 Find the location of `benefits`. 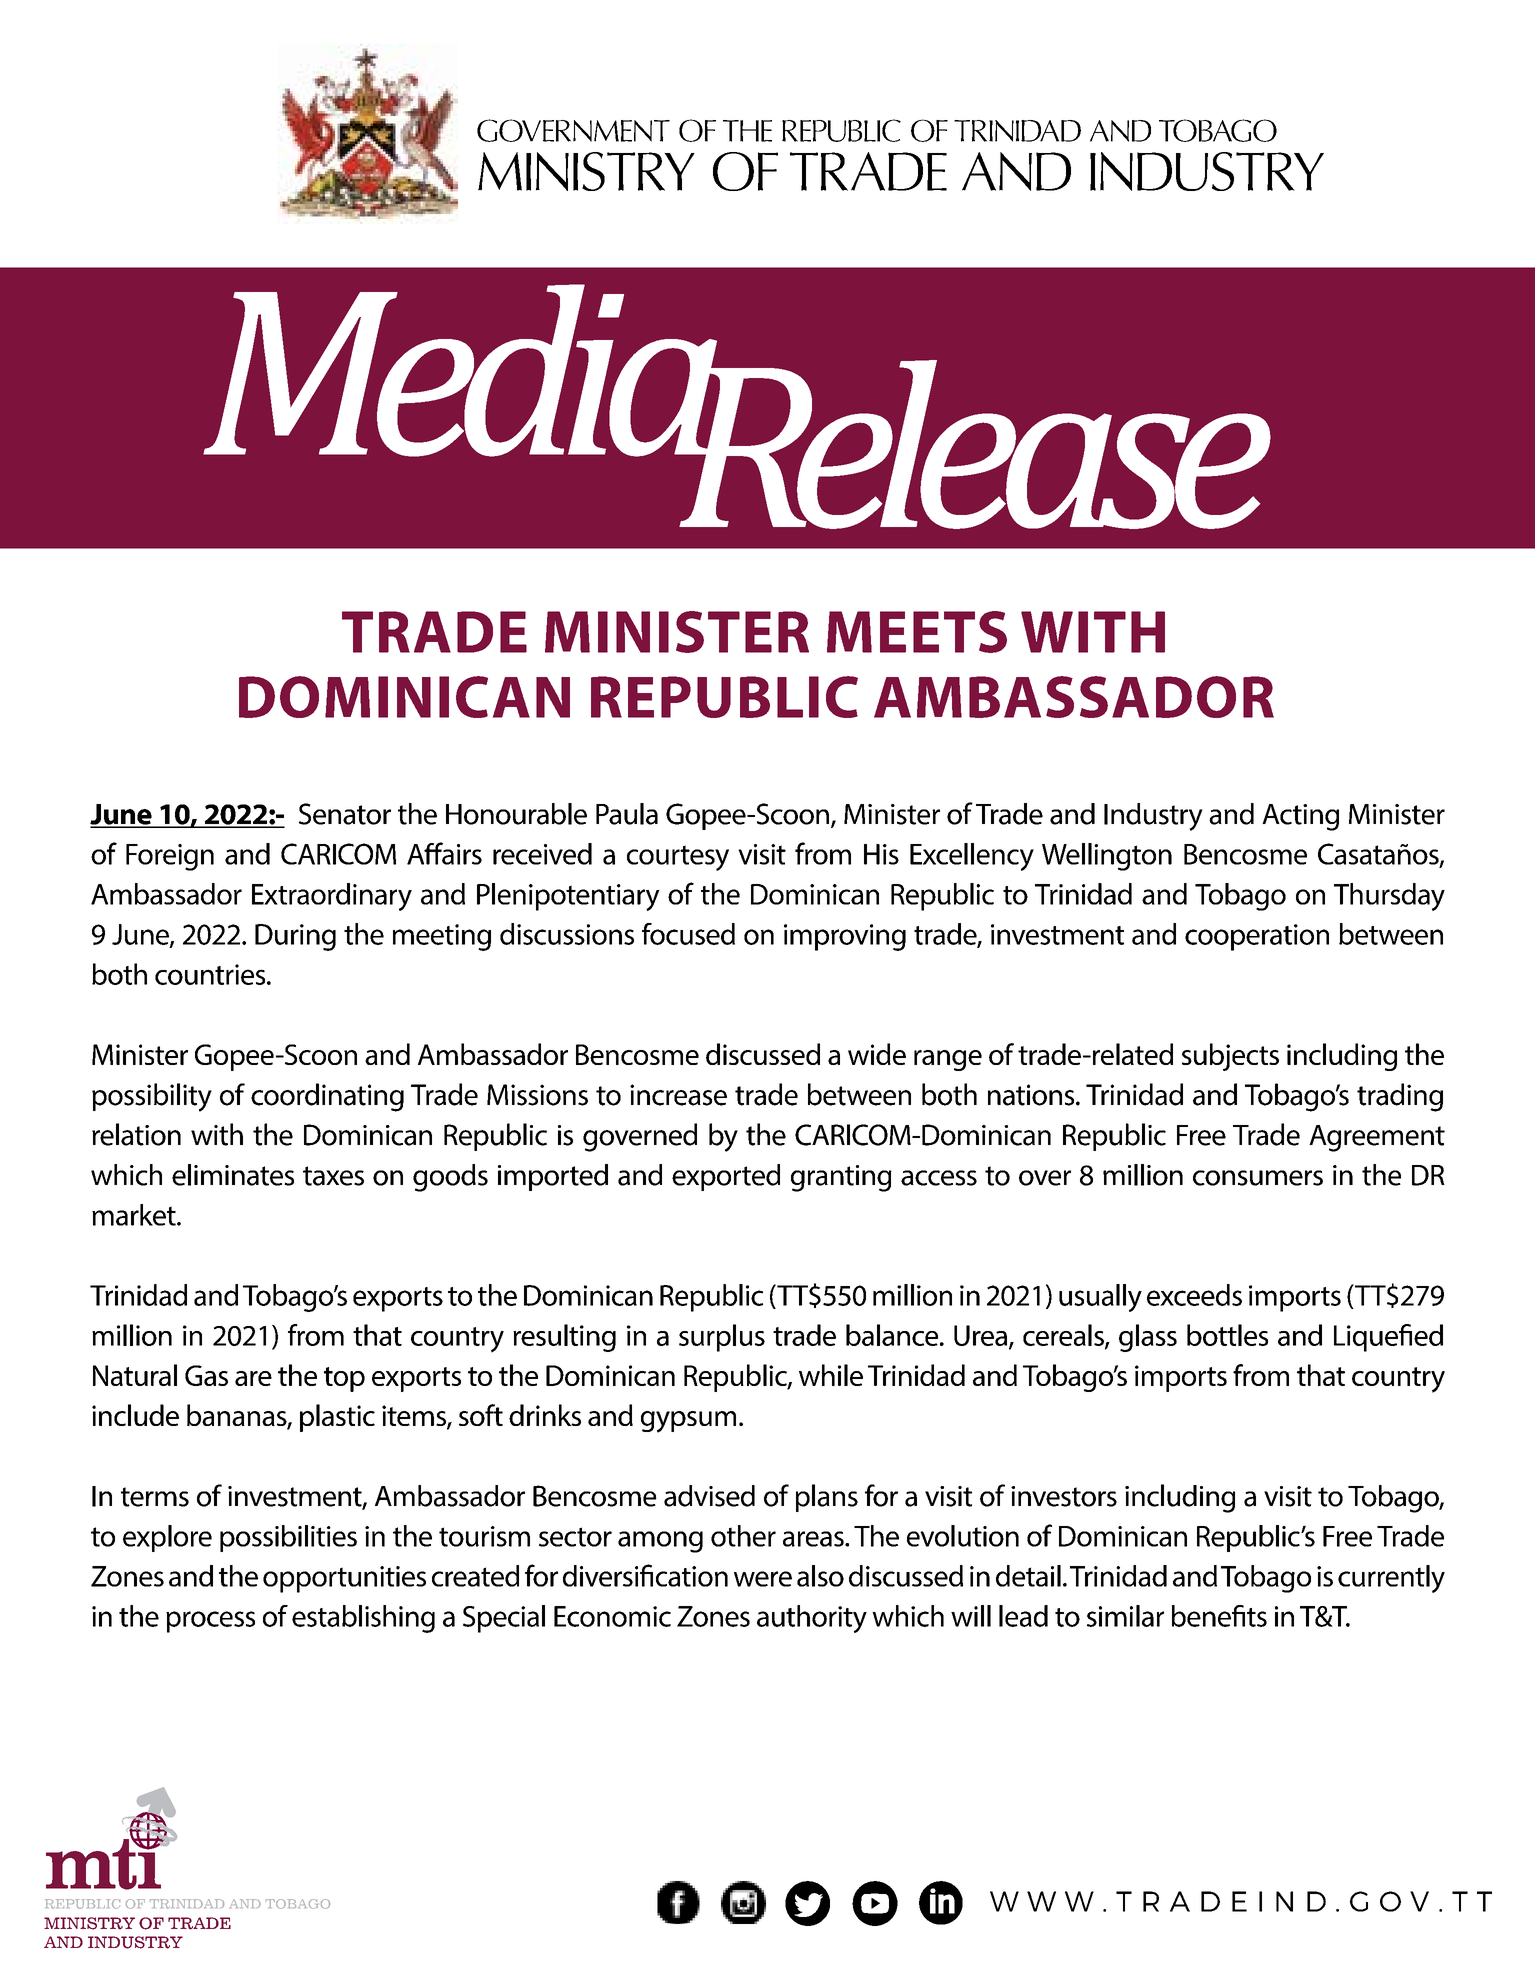

benefits is located at coordinates (1219, 1616).
